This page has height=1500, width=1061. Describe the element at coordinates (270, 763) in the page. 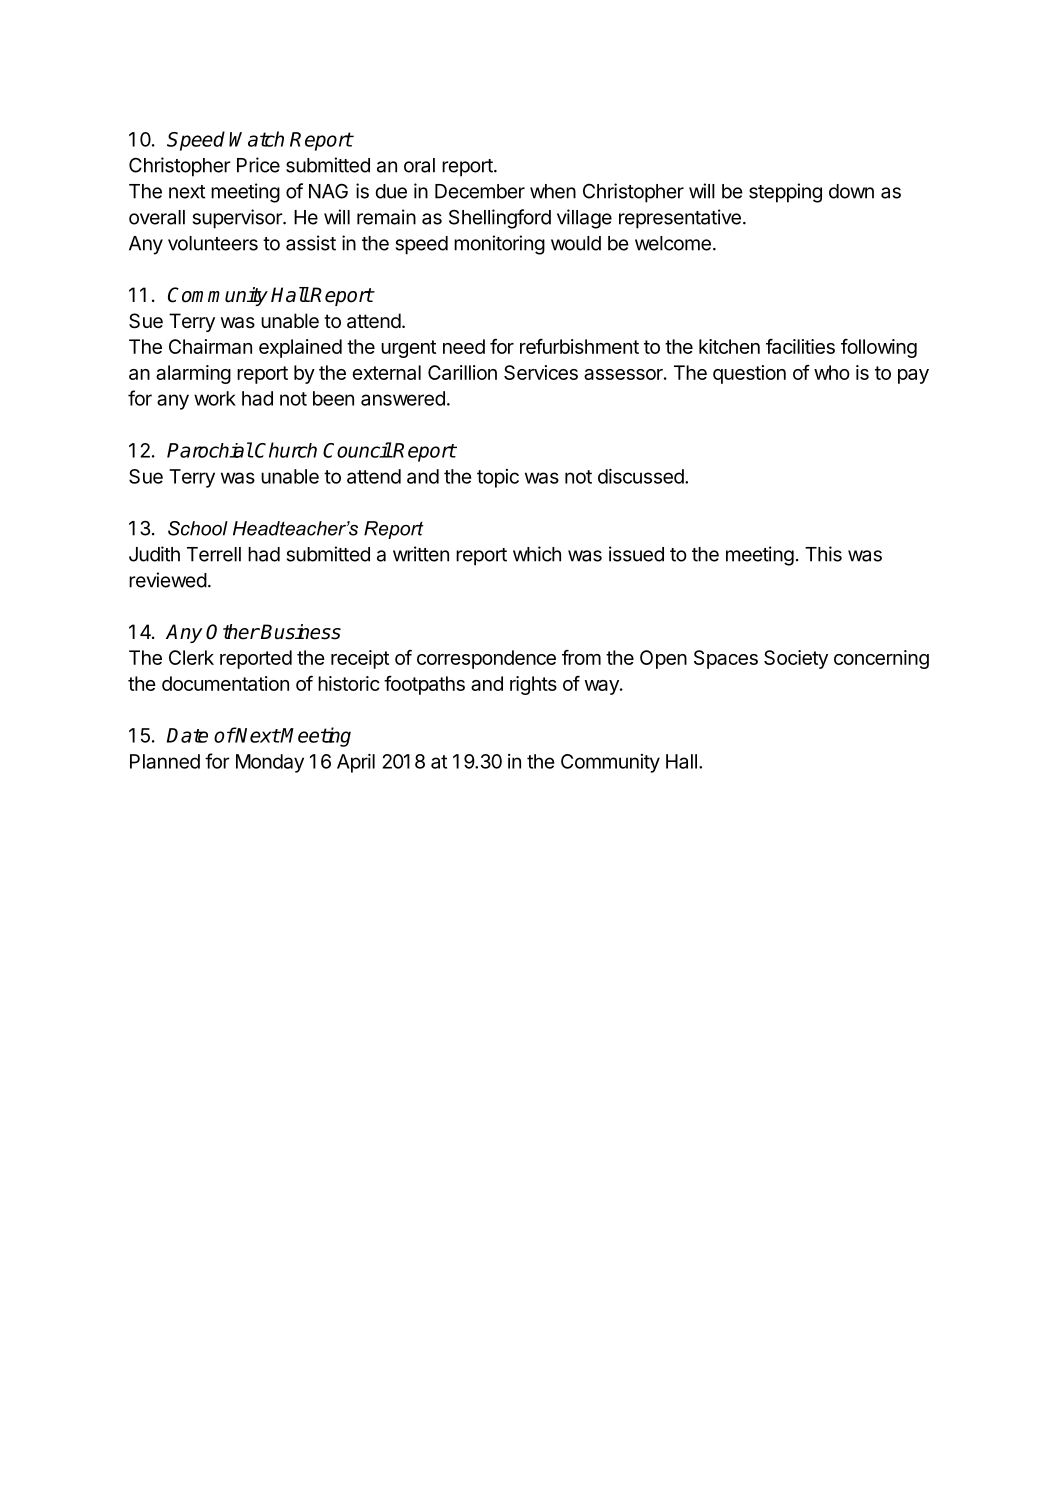

I see `Monday` at that location.
